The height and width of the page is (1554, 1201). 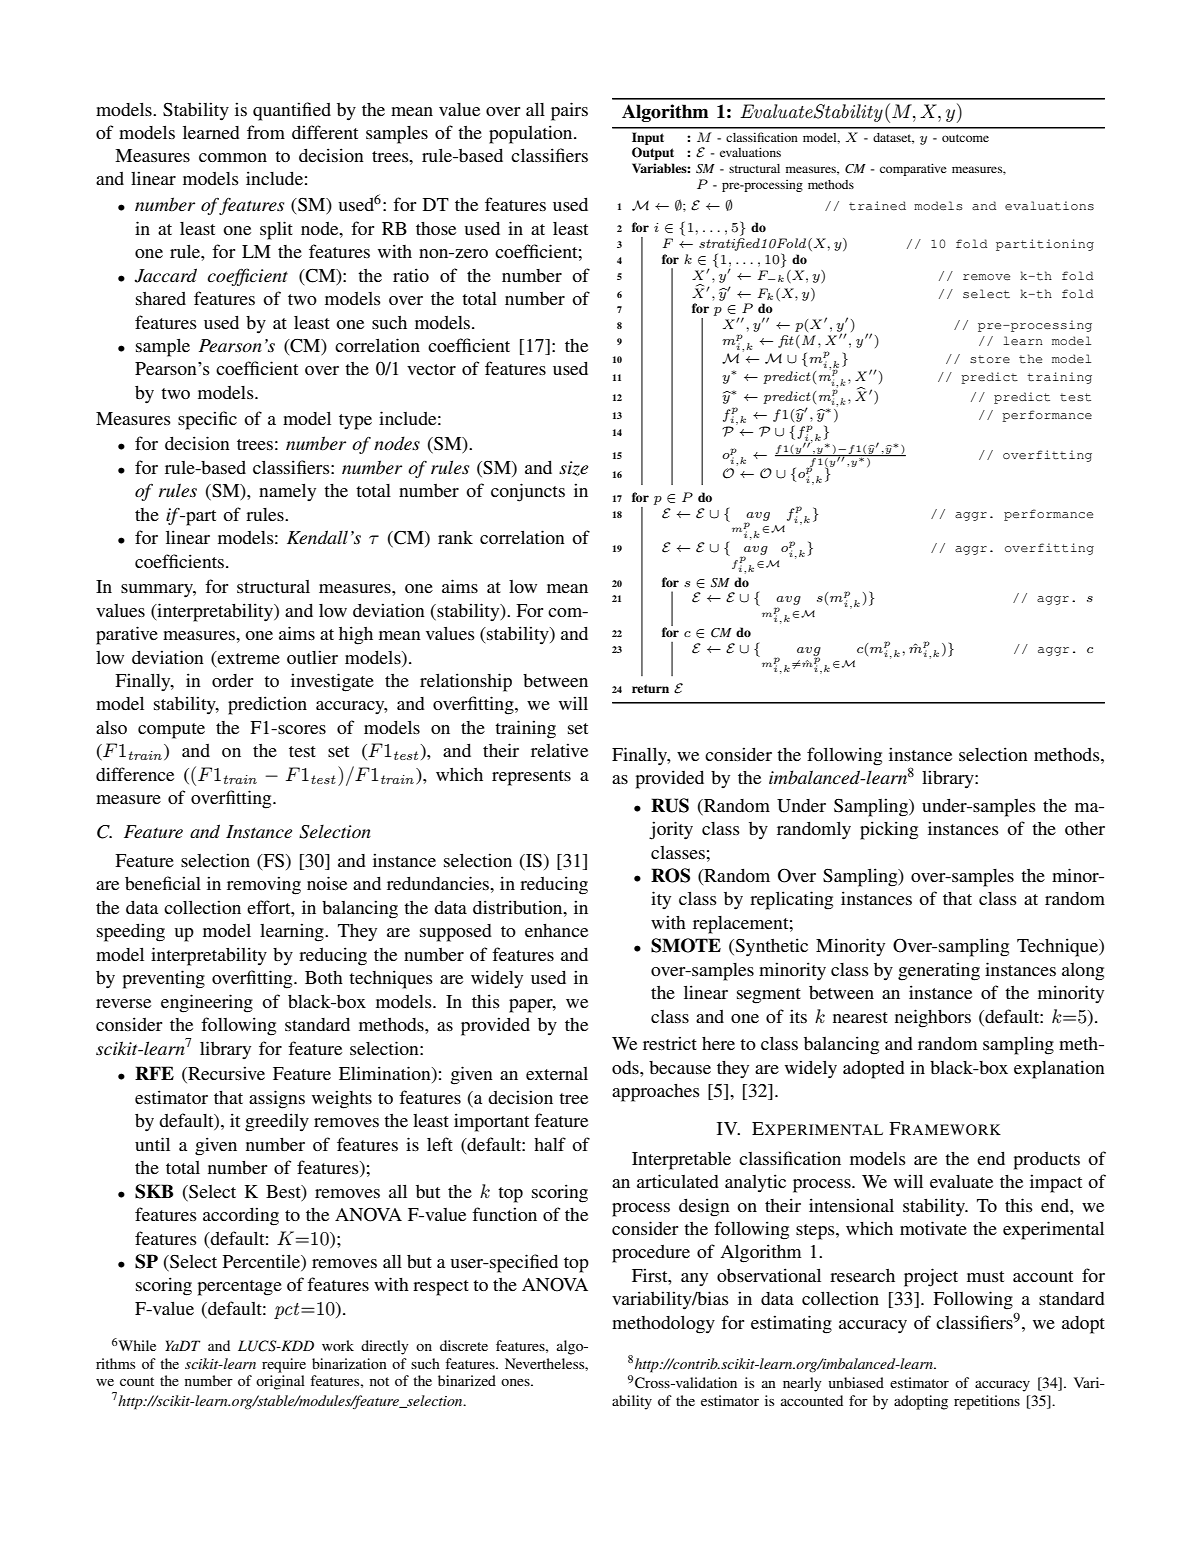 I want to click on outcome, so click(x=965, y=138).
